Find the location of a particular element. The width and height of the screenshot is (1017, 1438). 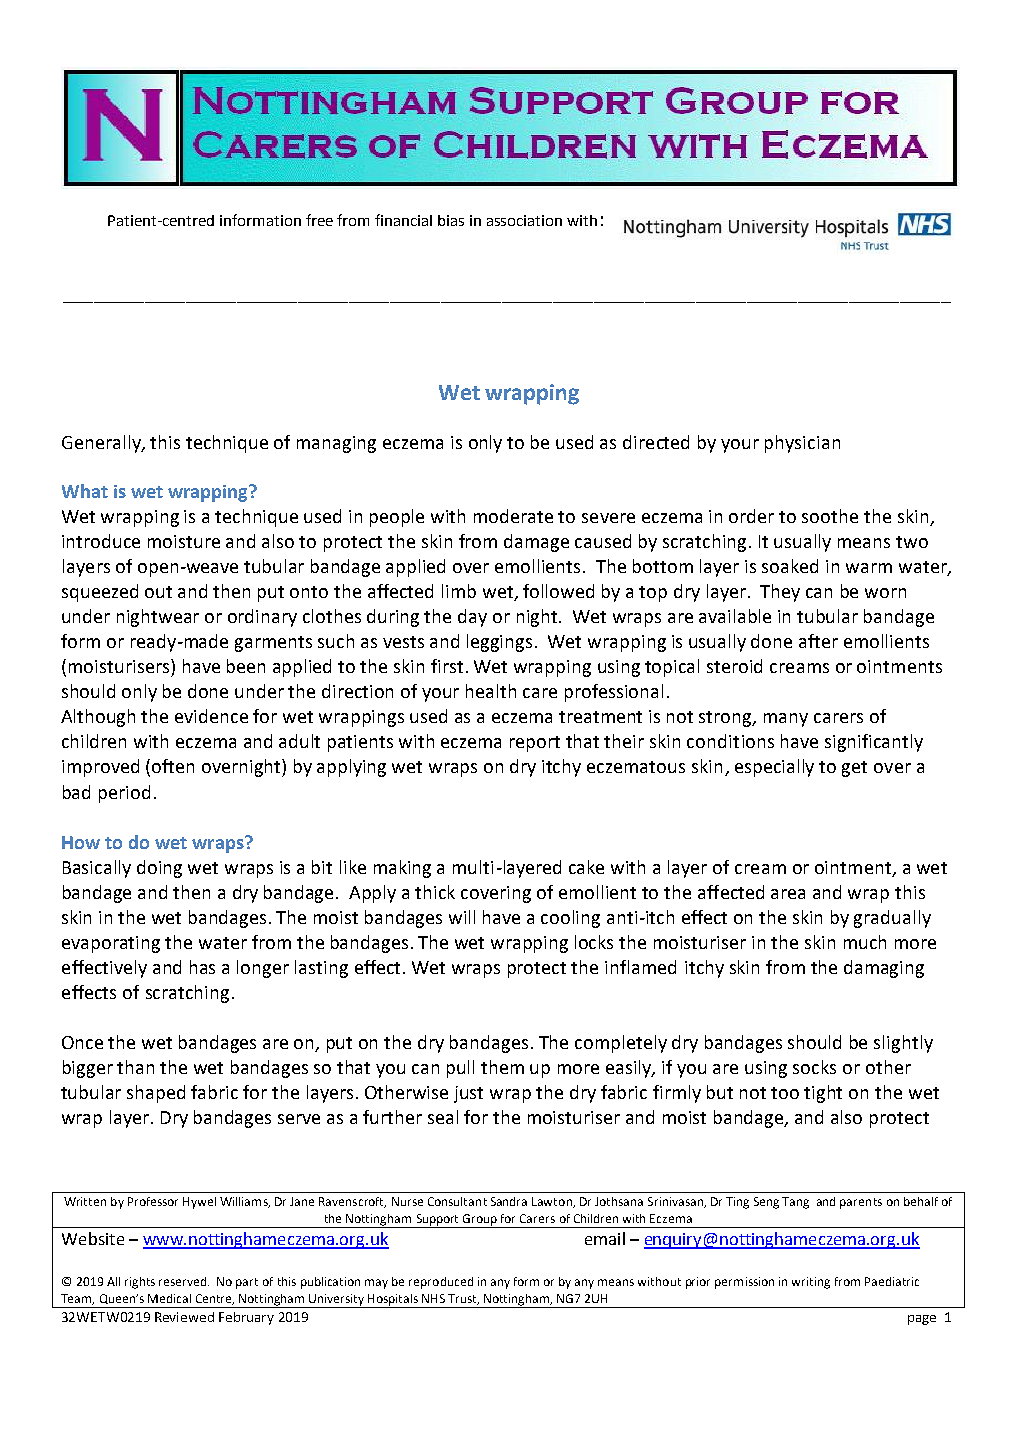

moderate is located at coordinates (513, 516).
